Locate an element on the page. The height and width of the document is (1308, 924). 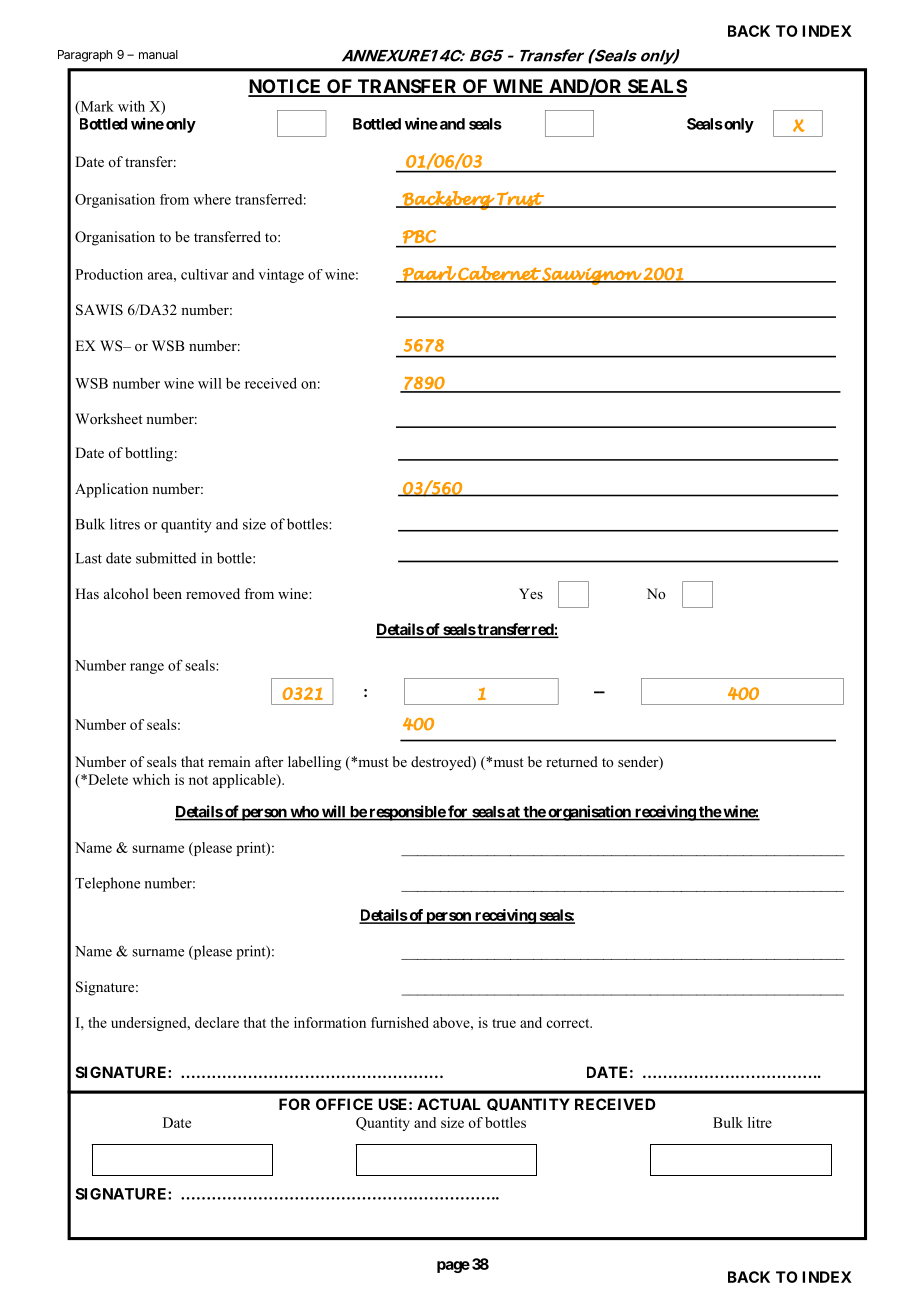
true is located at coordinates (504, 1023).
